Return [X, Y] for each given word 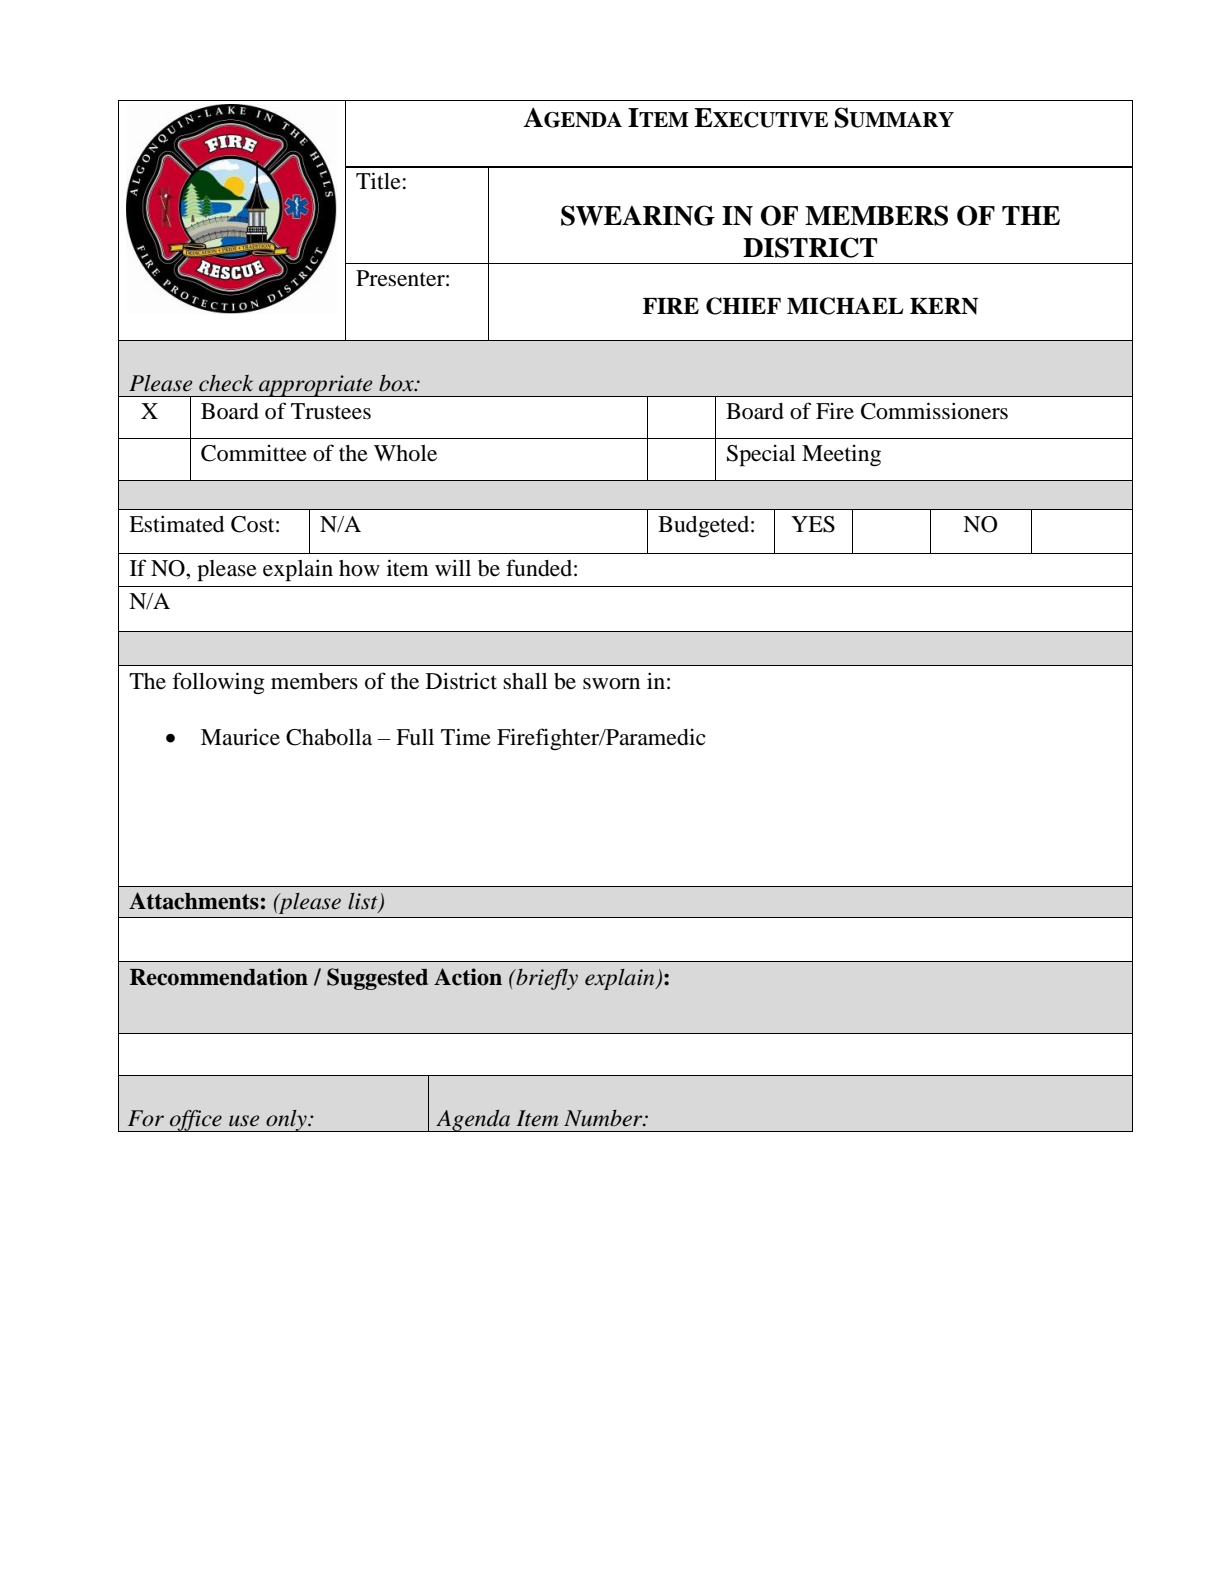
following [218, 683]
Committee [254, 453]
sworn [611, 684]
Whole [405, 453]
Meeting [841, 456]
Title [378, 181]
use [244, 1121]
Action [468, 977]
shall [525, 681]
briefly [546, 979]
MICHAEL [845, 306]
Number [604, 1118]
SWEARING [638, 215]
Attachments [194, 901]
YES [813, 524]
